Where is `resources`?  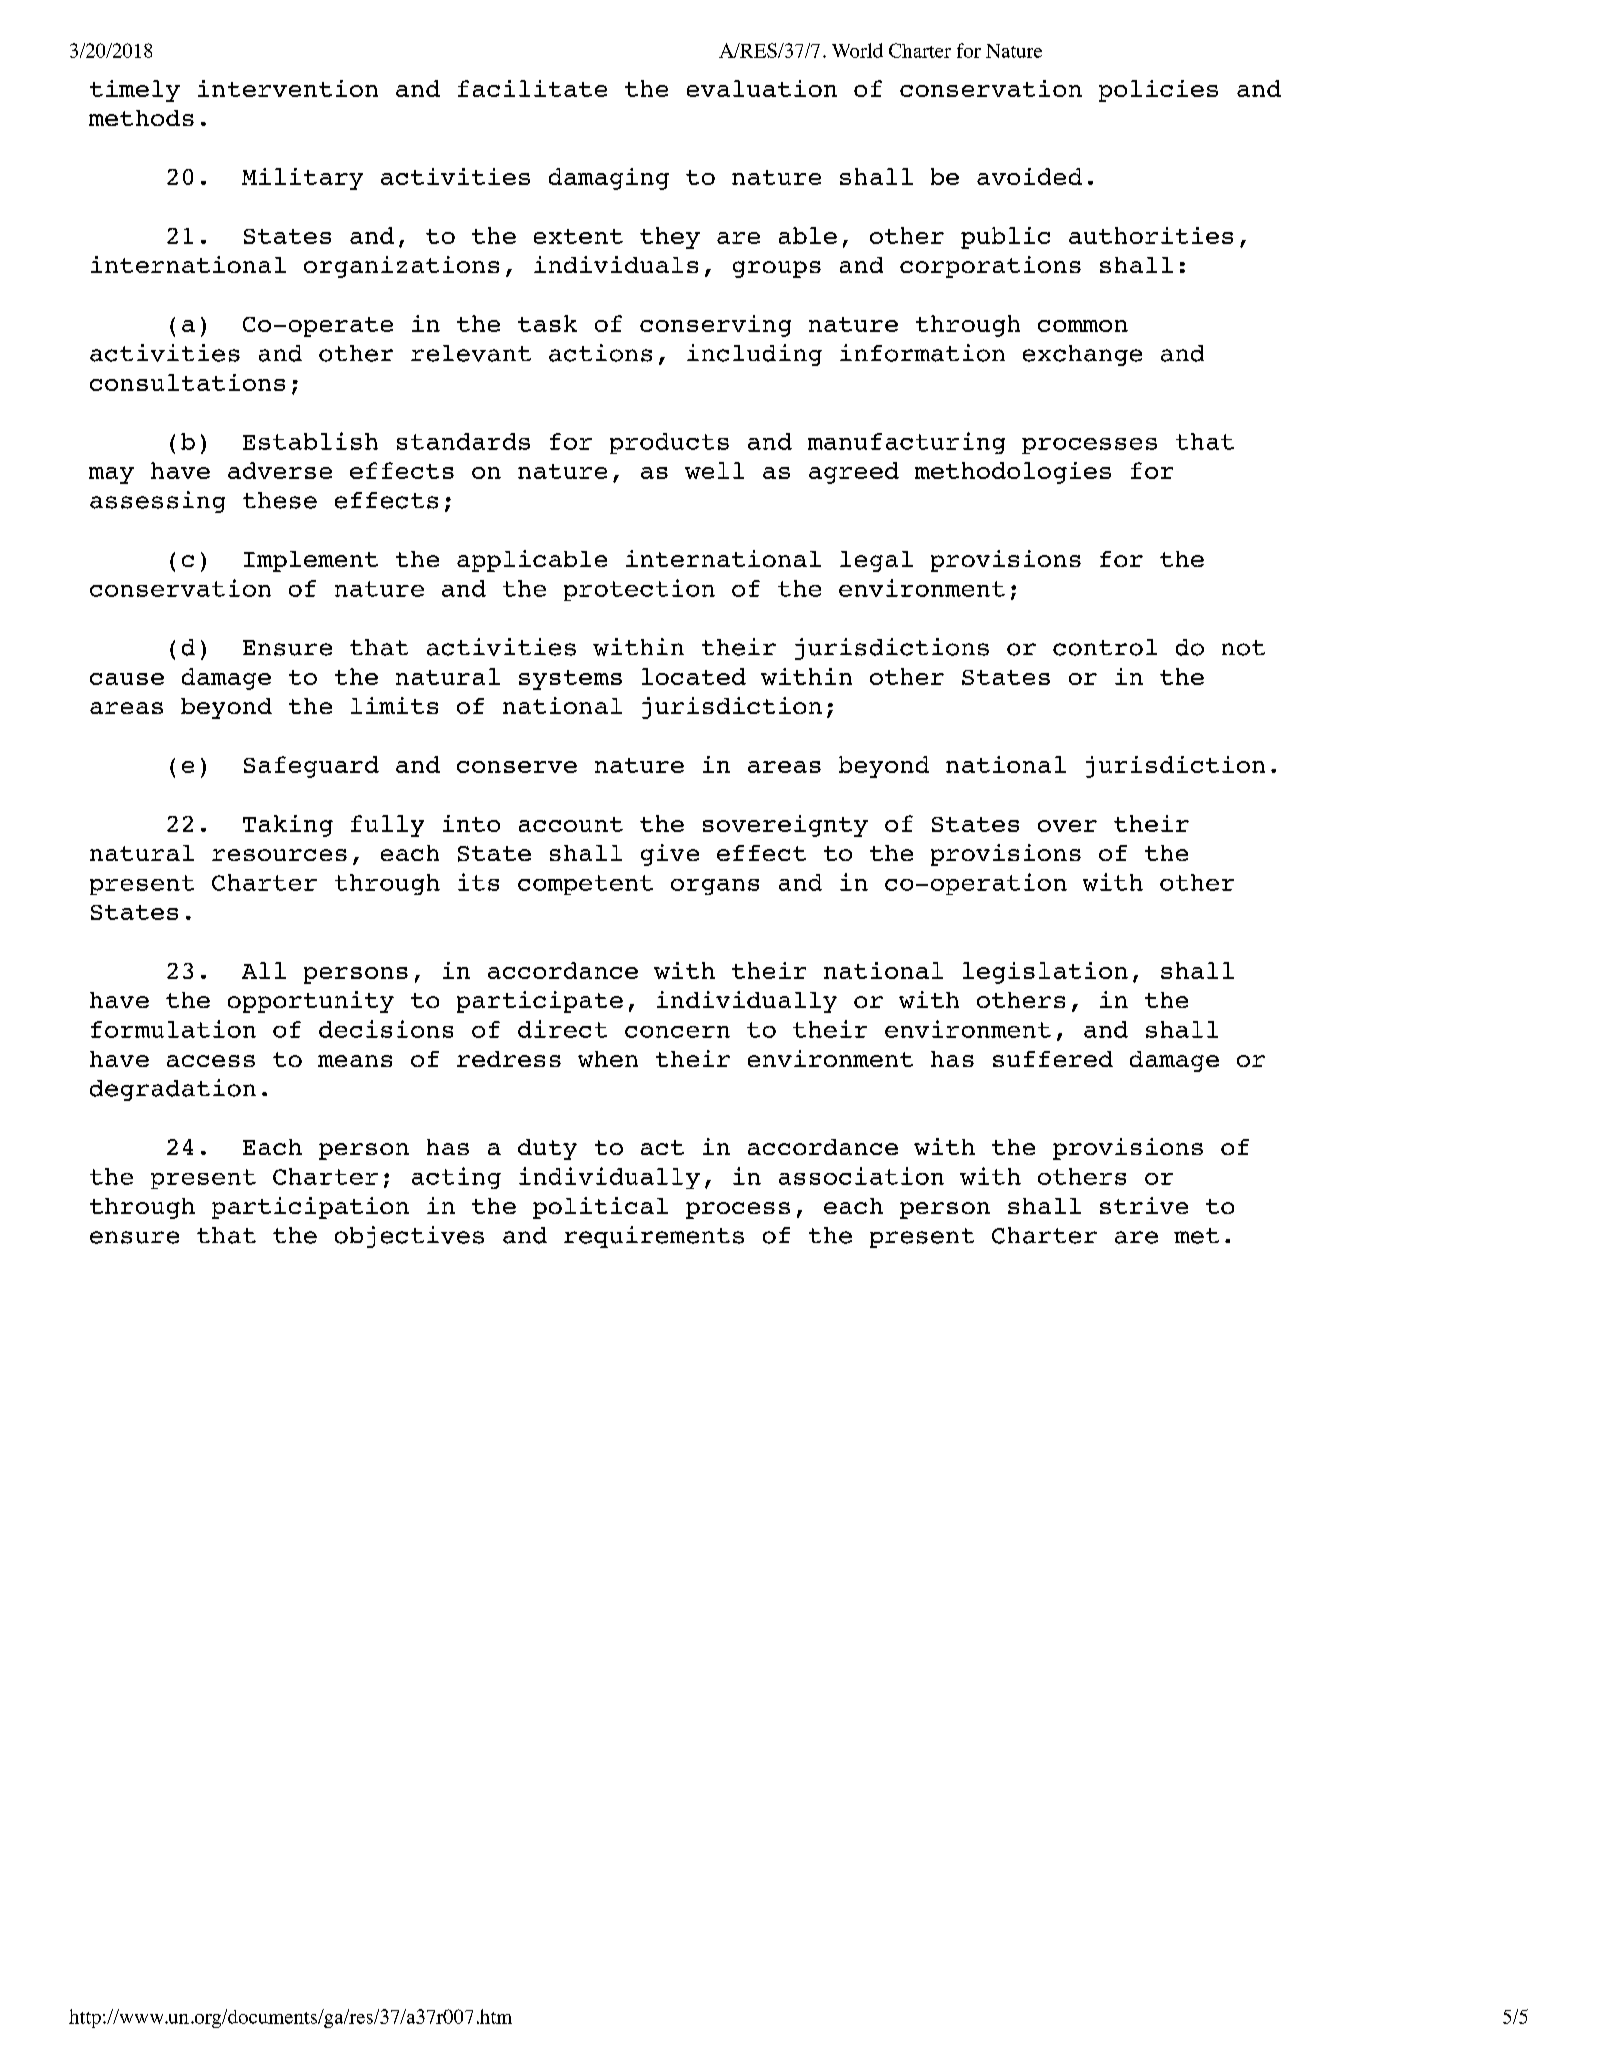
resources is located at coordinates (279, 855).
